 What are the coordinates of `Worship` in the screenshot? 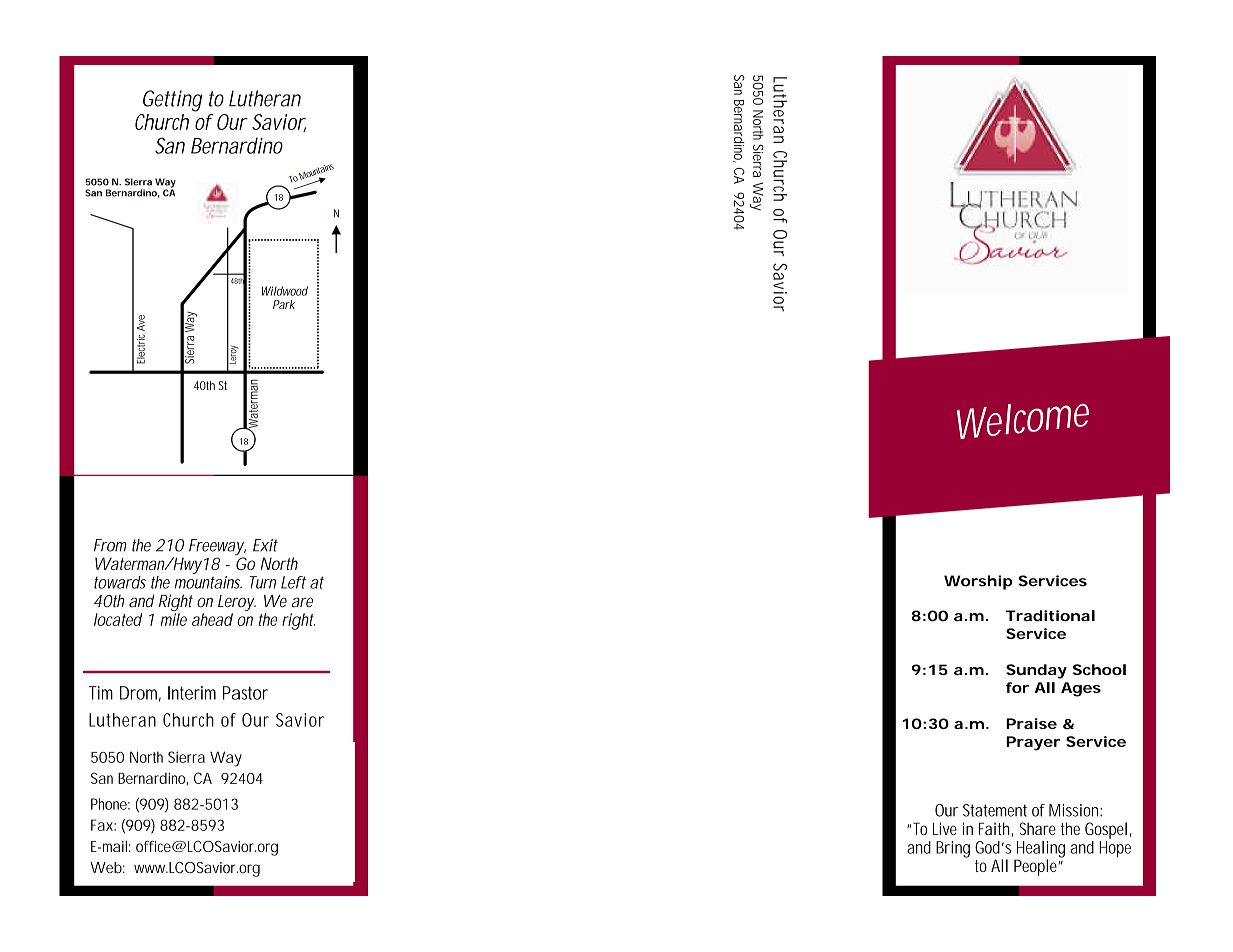 It's located at (978, 582).
